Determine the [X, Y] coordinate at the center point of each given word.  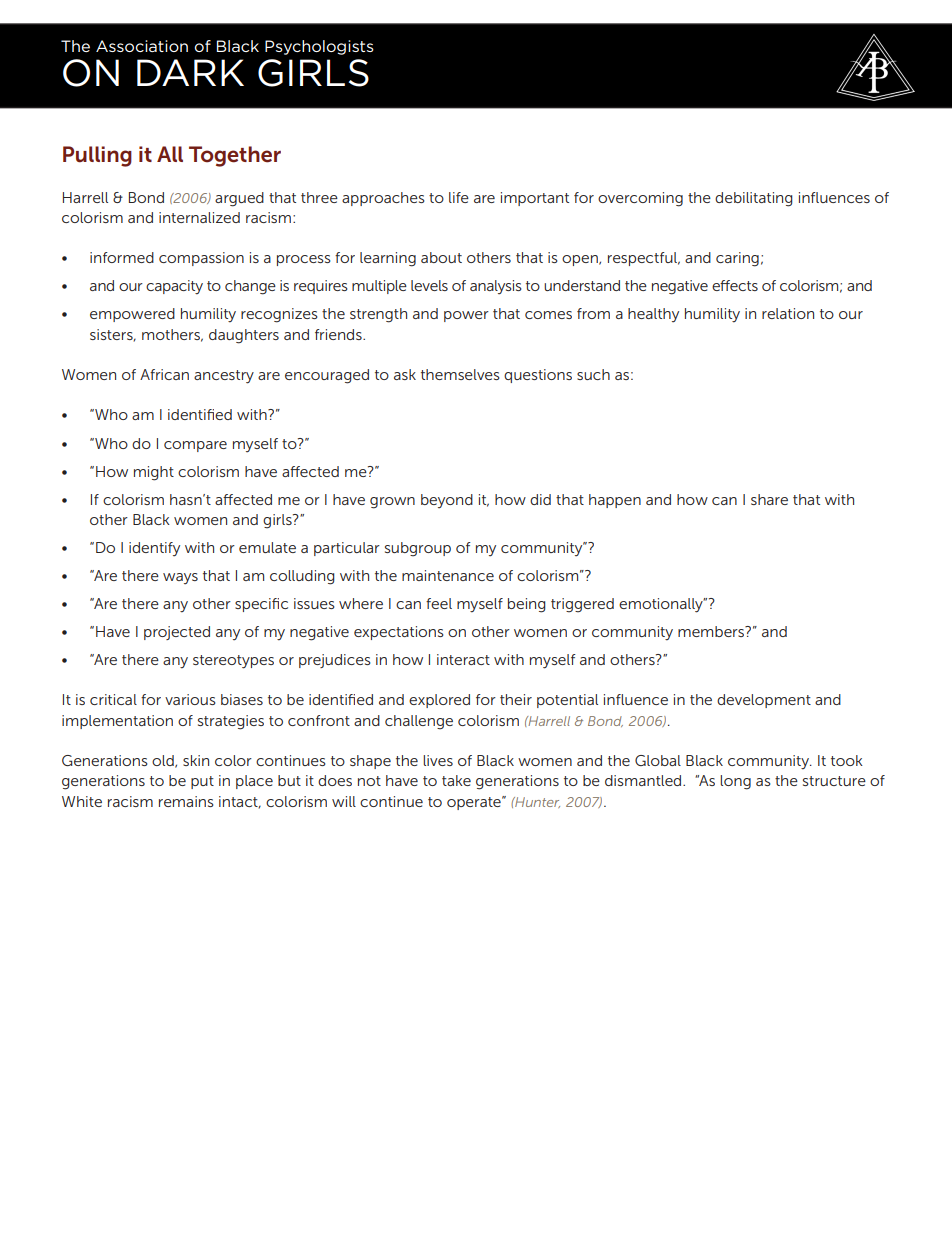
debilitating [754, 199]
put [202, 782]
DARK [190, 72]
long [735, 782]
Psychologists [319, 47]
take [456, 780]
